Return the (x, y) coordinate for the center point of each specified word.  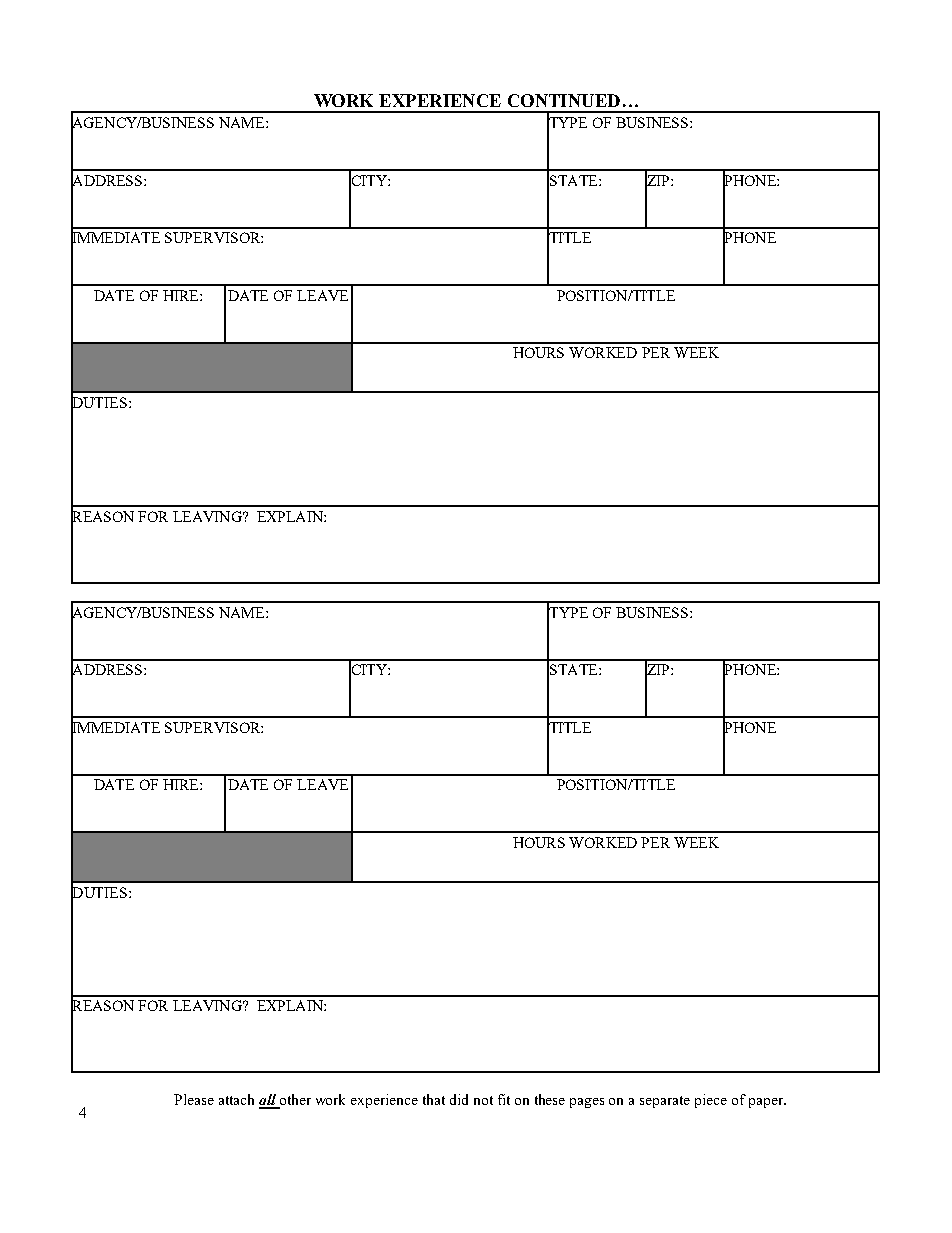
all (268, 1101)
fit (504, 1099)
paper (767, 1103)
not (483, 1100)
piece (711, 1101)
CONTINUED (564, 100)
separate (665, 1102)
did (459, 1099)
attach (236, 1099)
